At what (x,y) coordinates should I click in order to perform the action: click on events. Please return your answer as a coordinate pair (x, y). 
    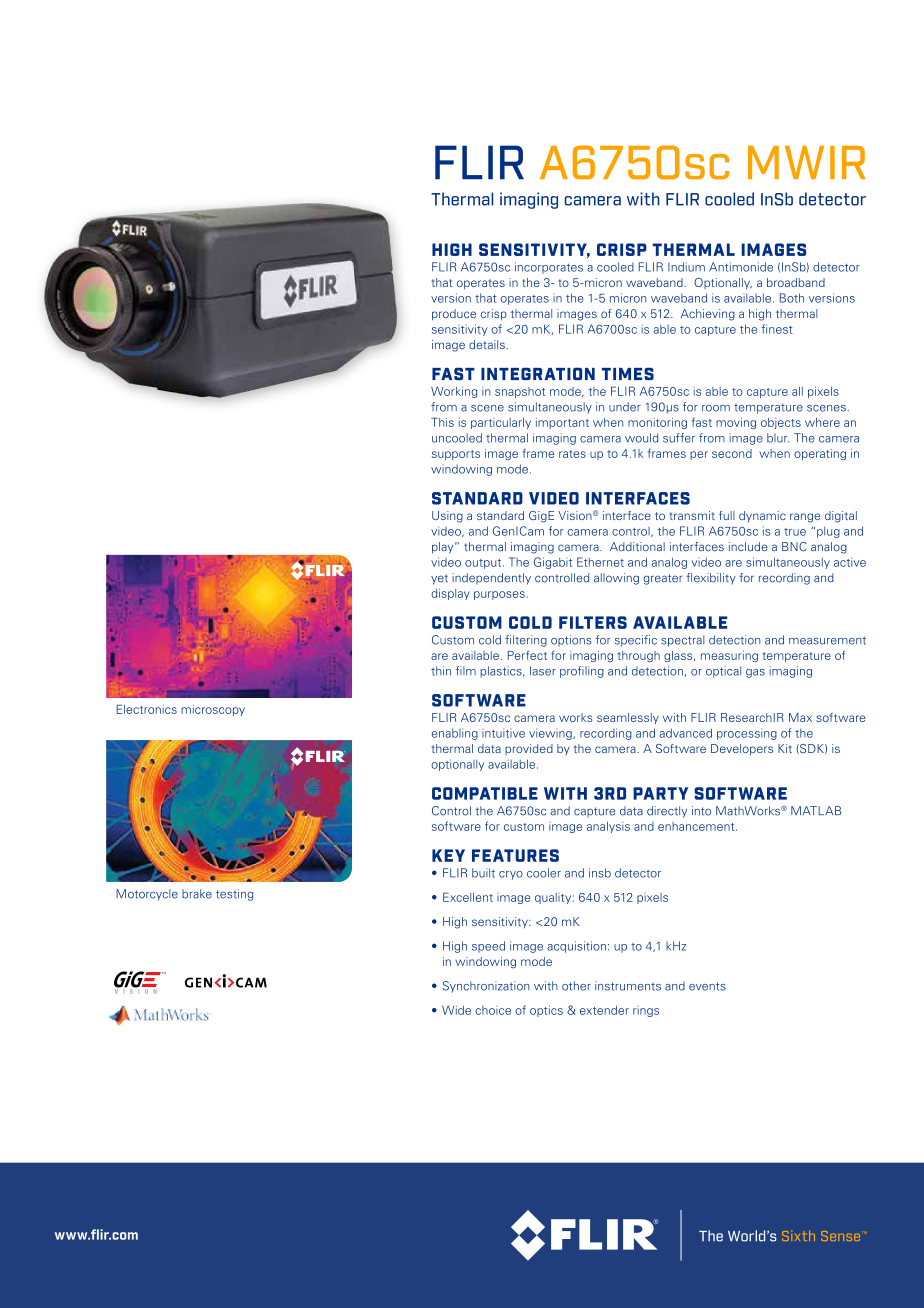
    Looking at the image, I should click on (707, 986).
